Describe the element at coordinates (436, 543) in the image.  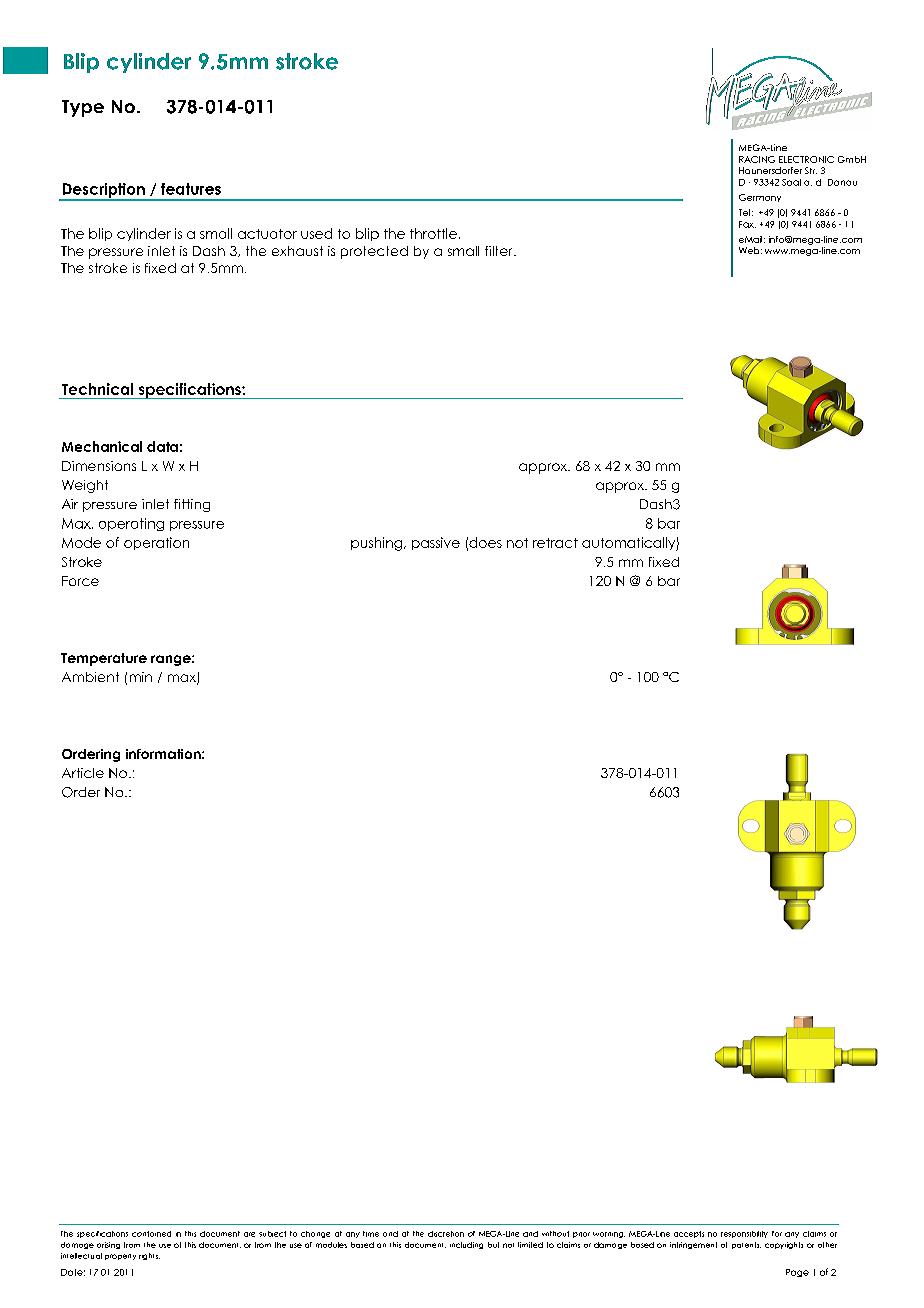
I see `passive` at that location.
